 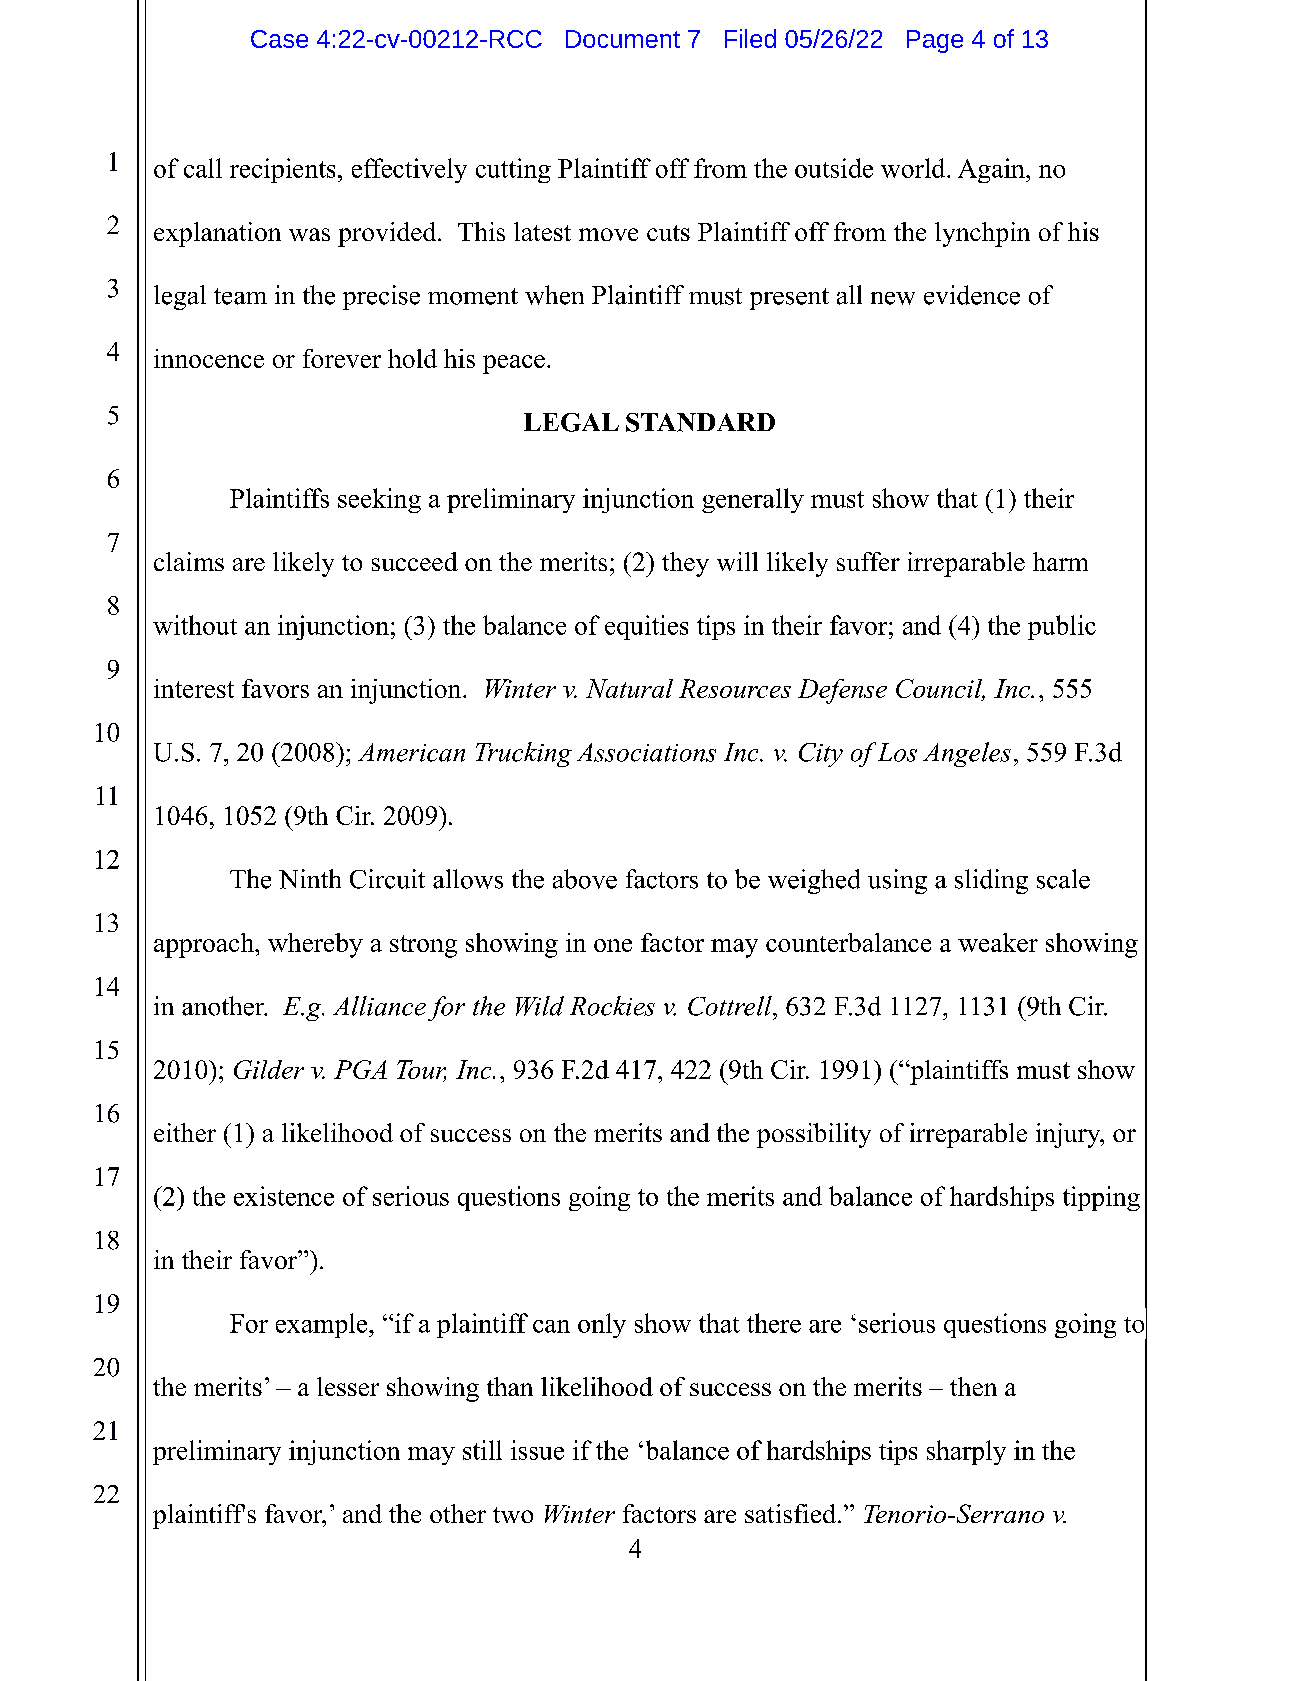 What do you see at coordinates (348, 1386) in the page?
I see `lesser` at bounding box center [348, 1386].
